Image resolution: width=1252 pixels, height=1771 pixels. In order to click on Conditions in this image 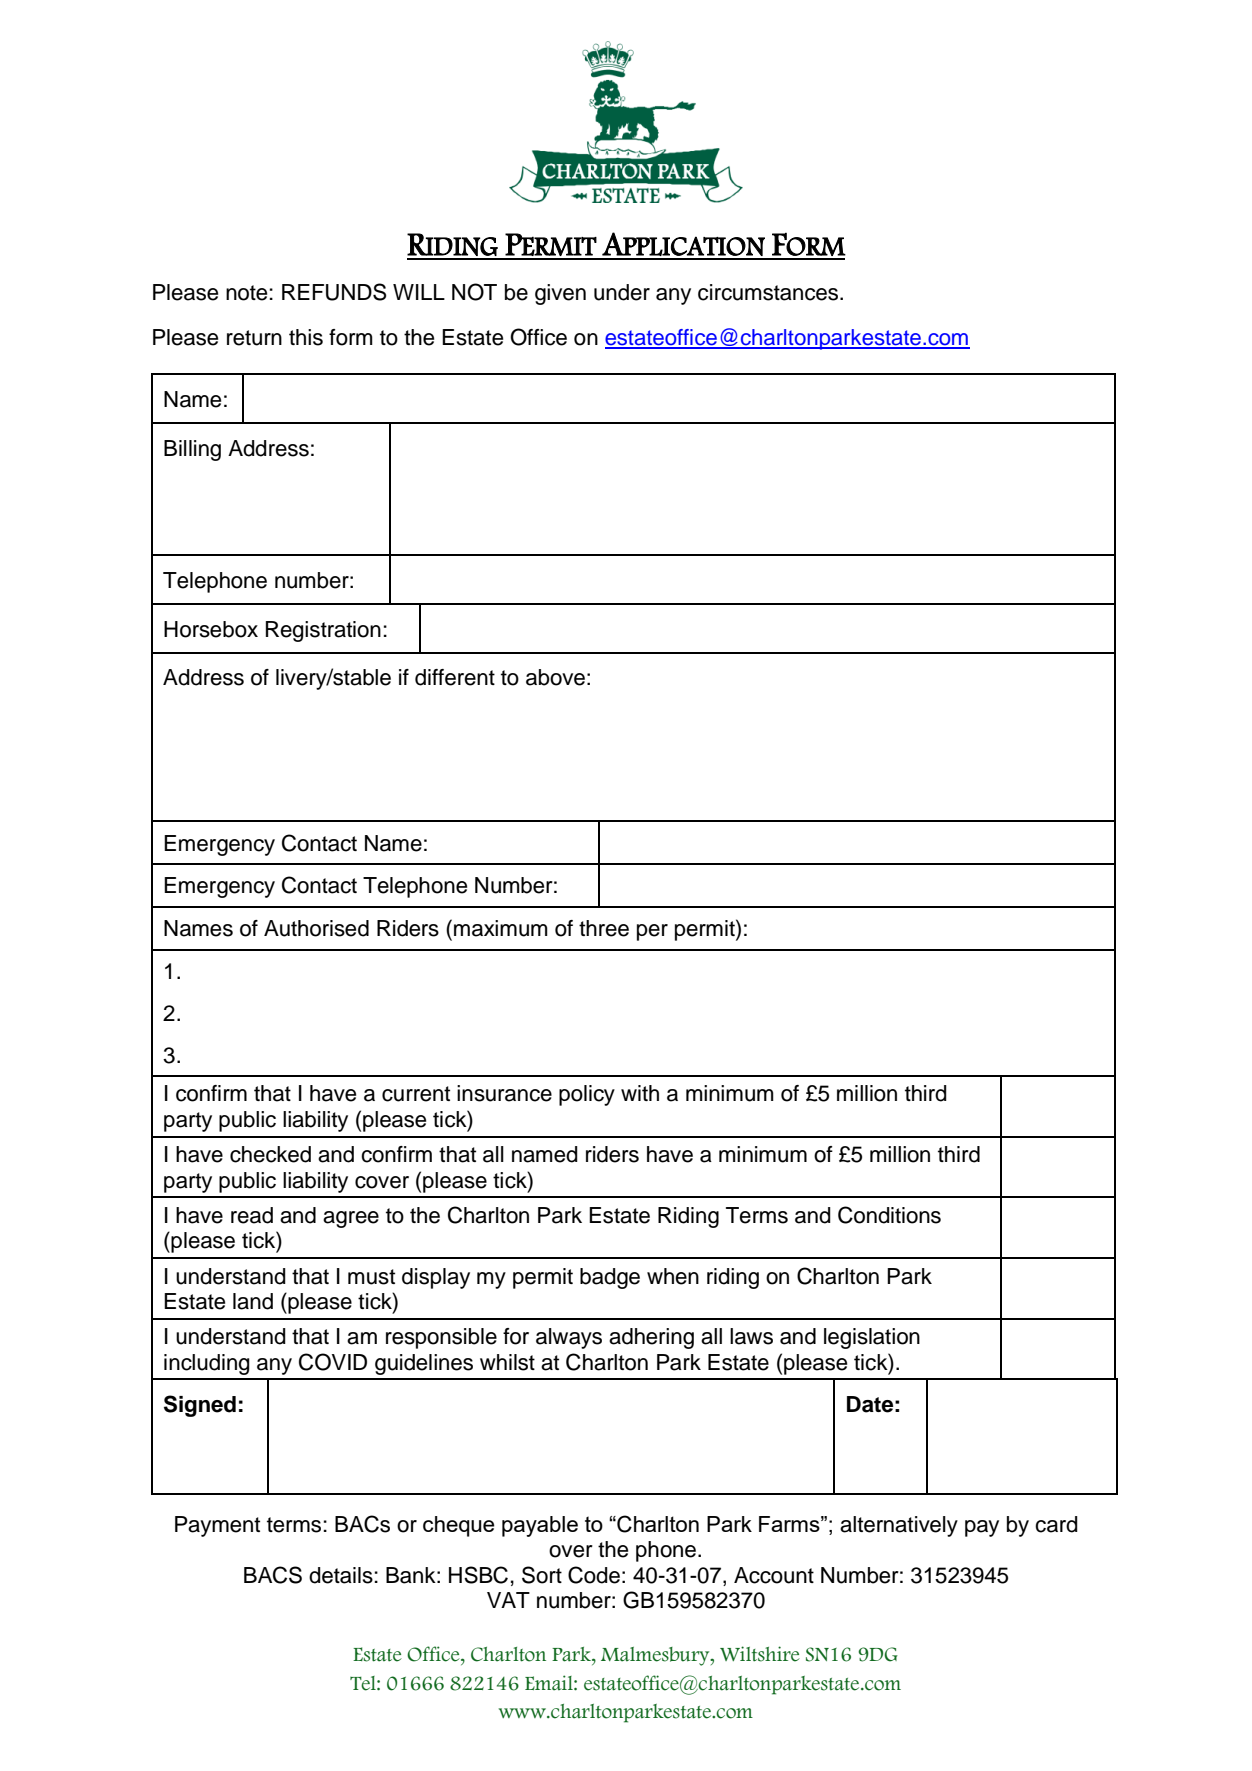, I will do `click(889, 1215)`.
